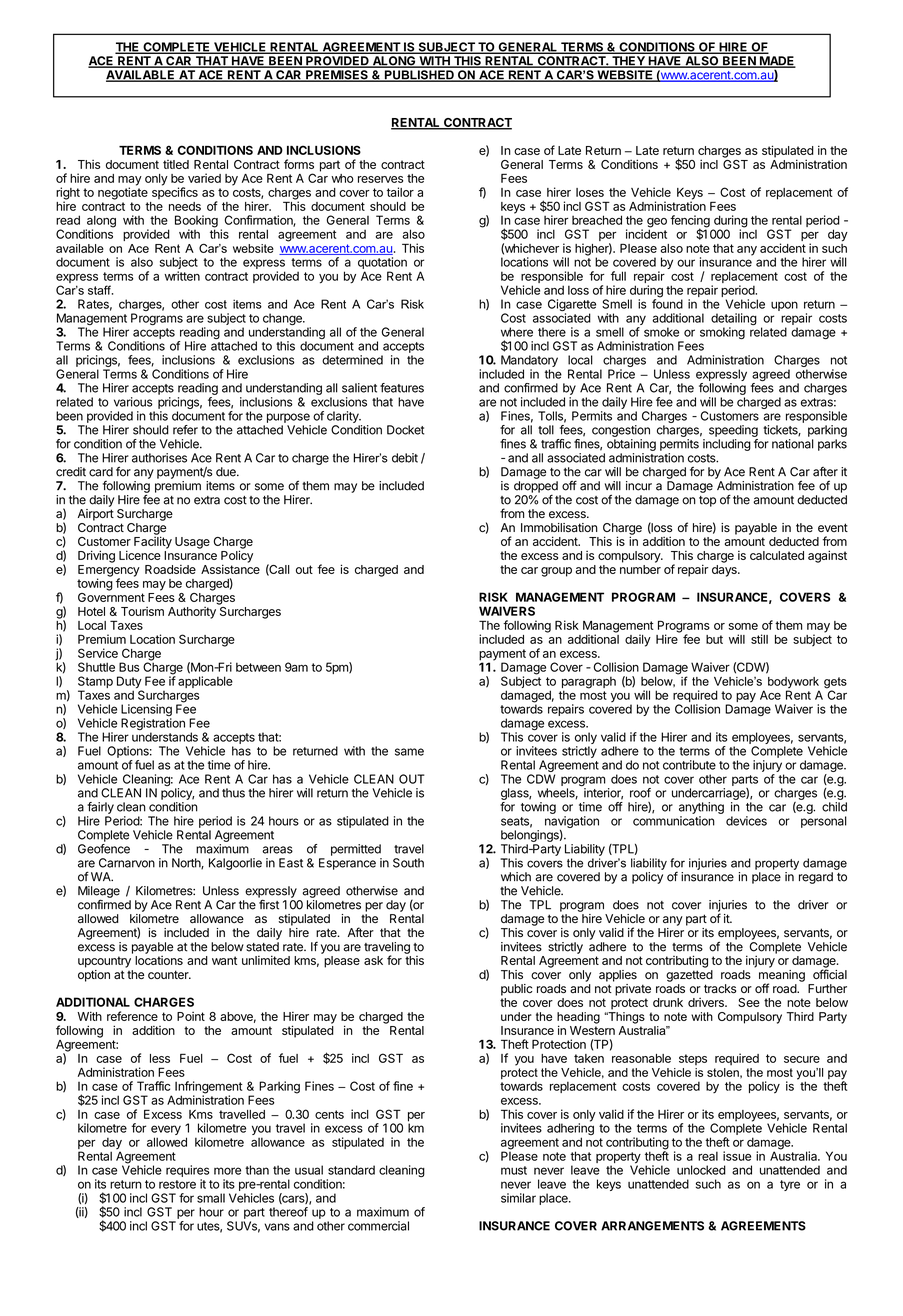  What do you see at coordinates (722, 333) in the screenshot?
I see `smoking` at bounding box center [722, 333].
